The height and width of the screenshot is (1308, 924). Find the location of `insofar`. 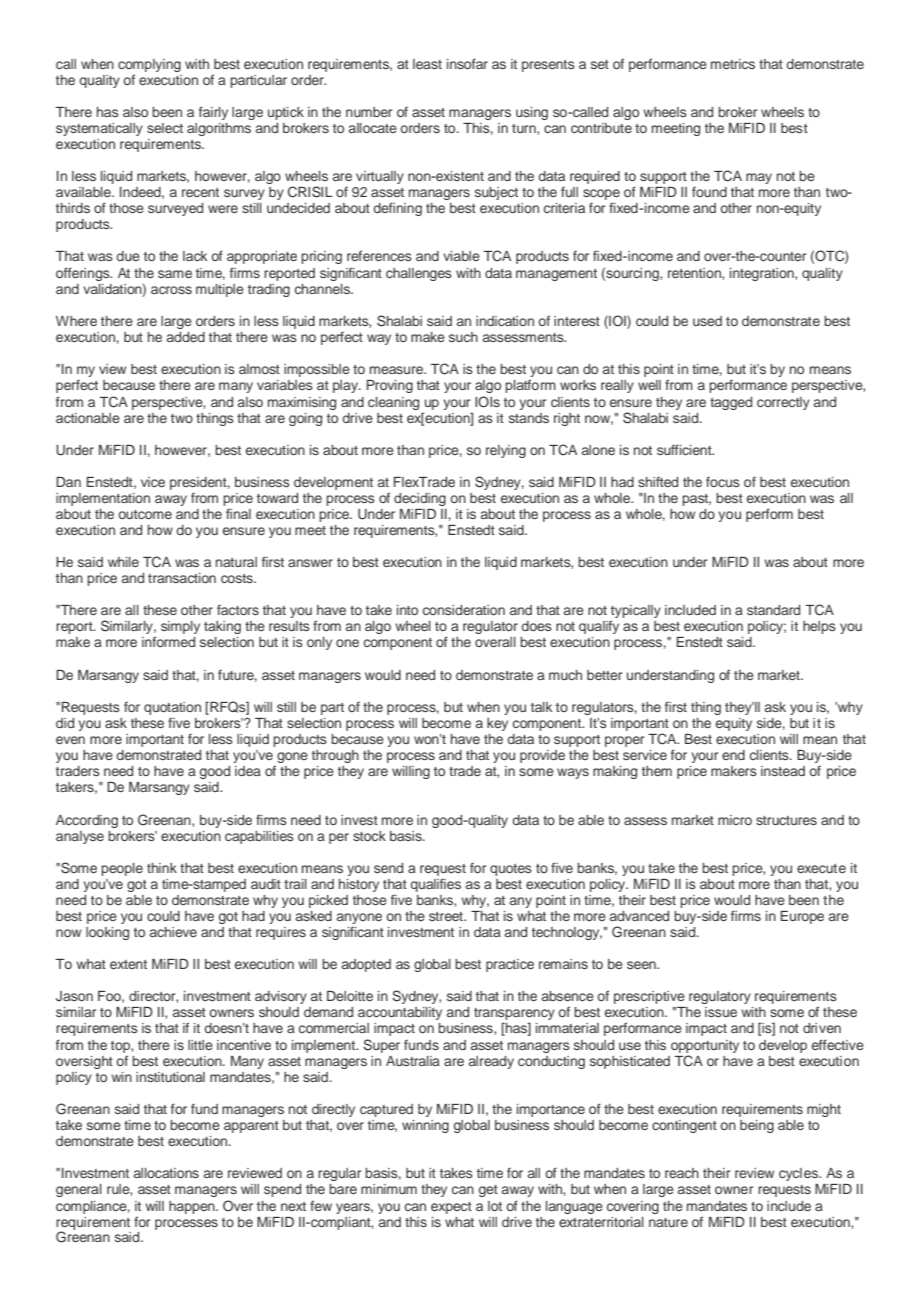

insofar is located at coordinates (467, 63).
